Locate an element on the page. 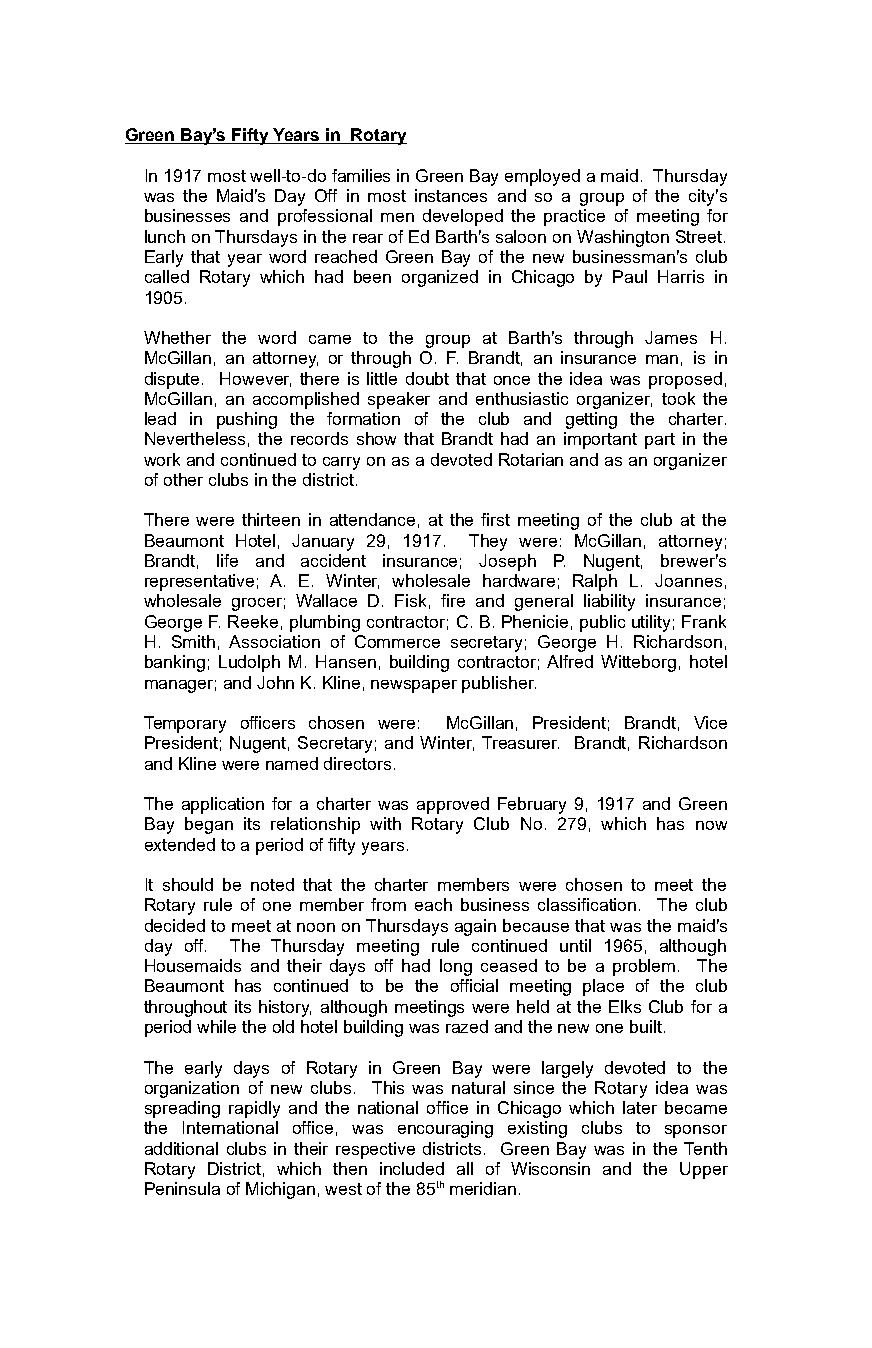 This page has height=1348, width=872. instances is located at coordinates (451, 195).
